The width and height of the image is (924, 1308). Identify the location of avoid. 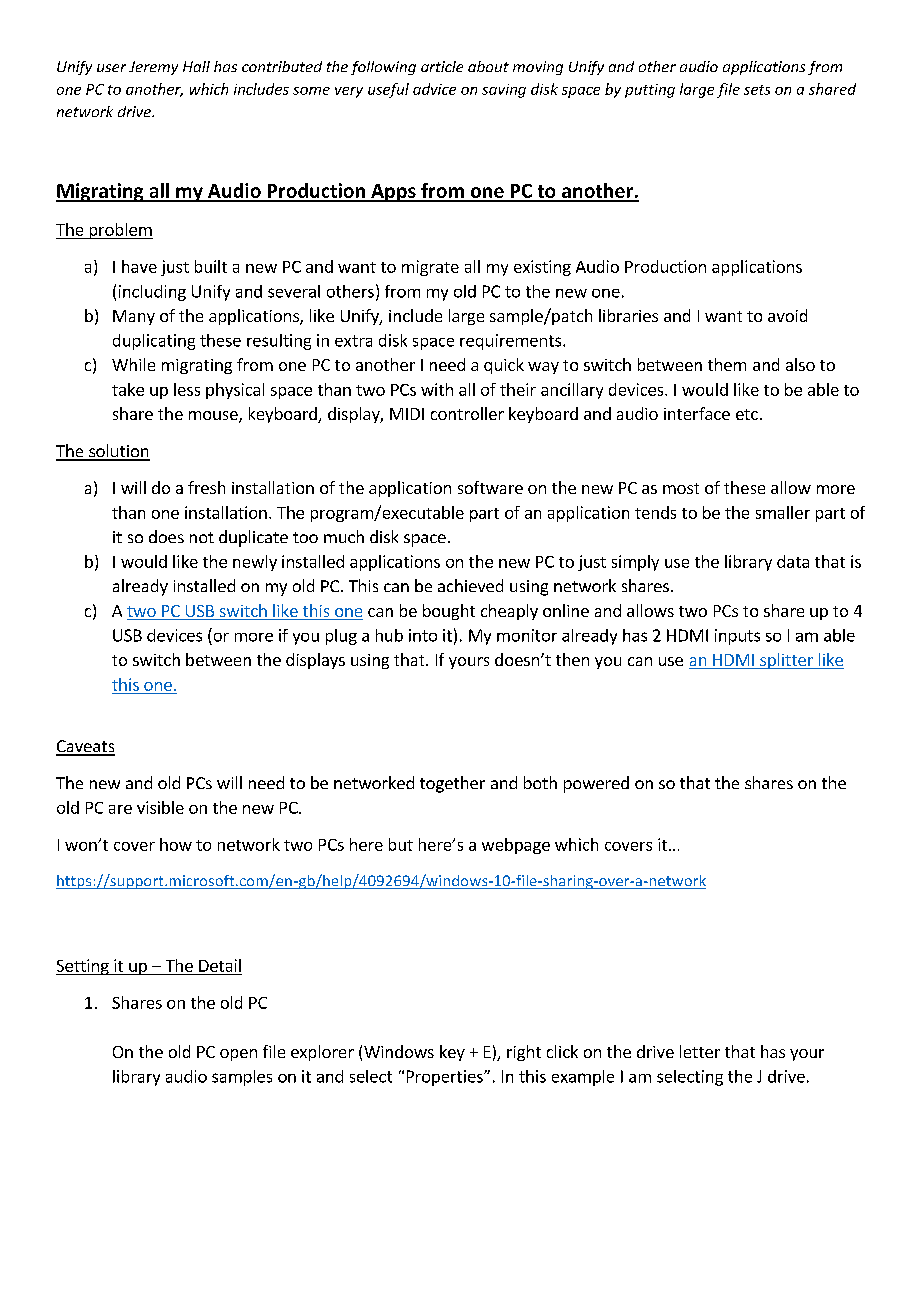
(787, 315).
